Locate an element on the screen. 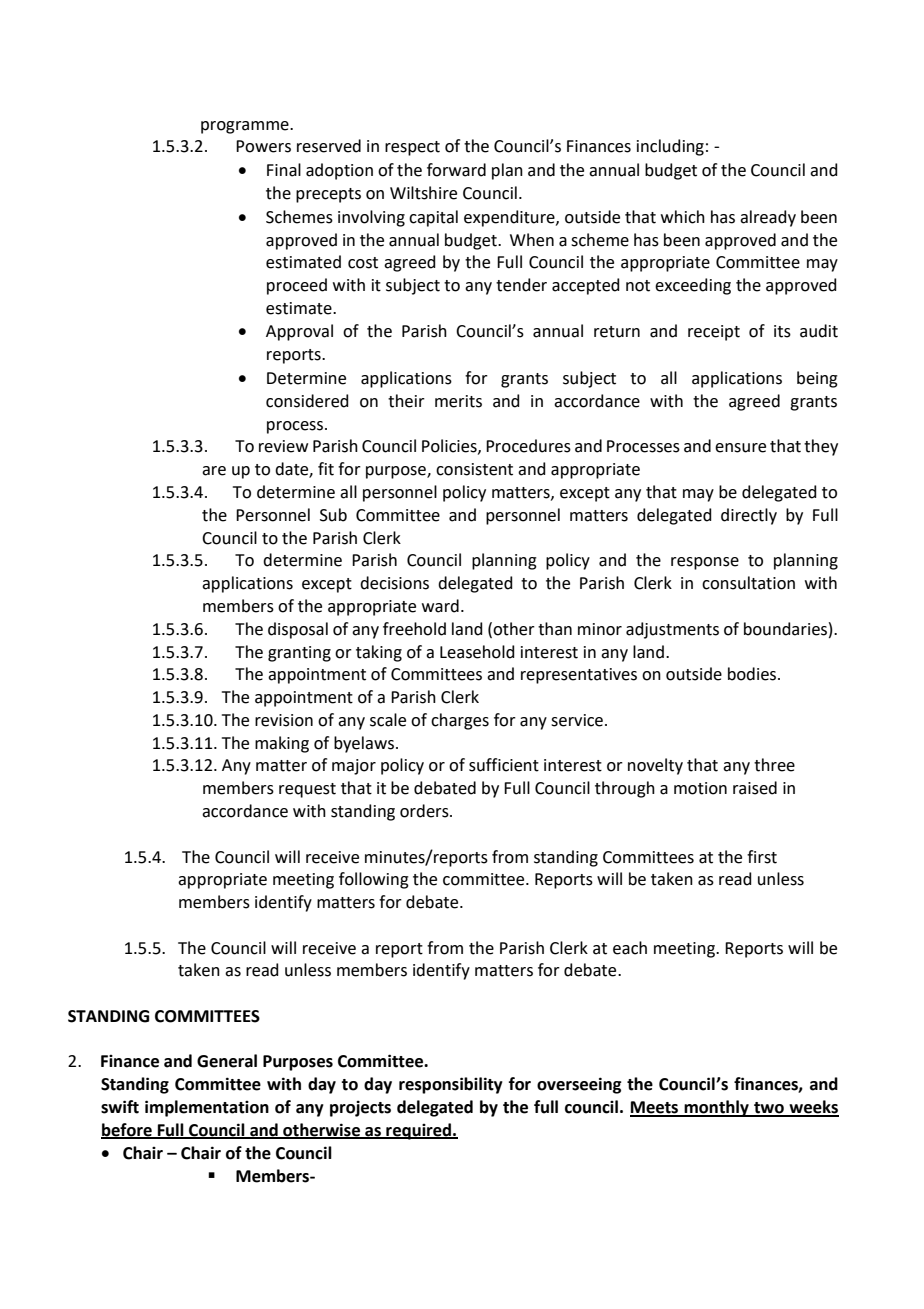  sufficient is located at coordinates (504, 765).
